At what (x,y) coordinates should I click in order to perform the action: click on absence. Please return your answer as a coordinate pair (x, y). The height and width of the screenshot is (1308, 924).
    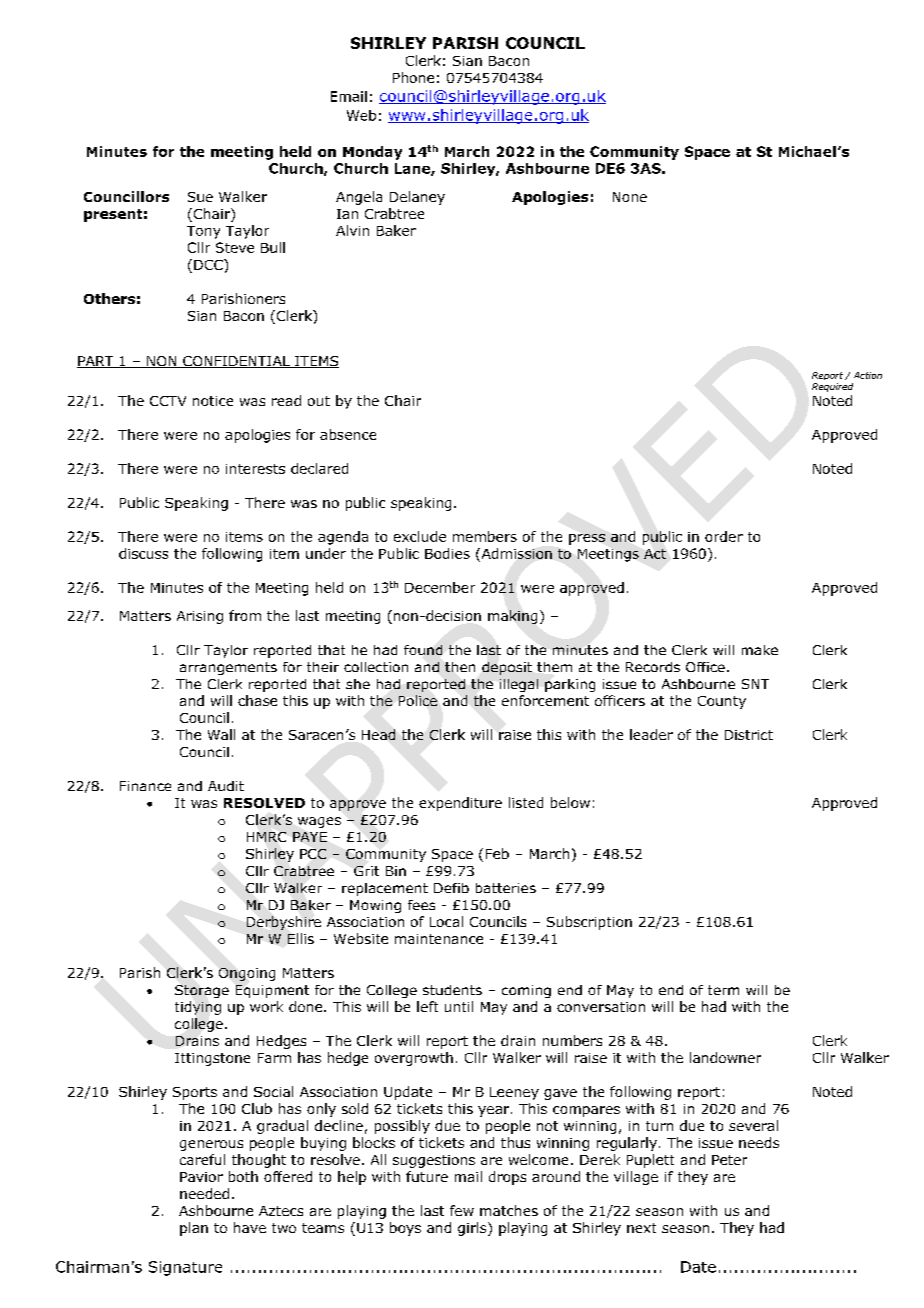
    Looking at the image, I should click on (348, 434).
